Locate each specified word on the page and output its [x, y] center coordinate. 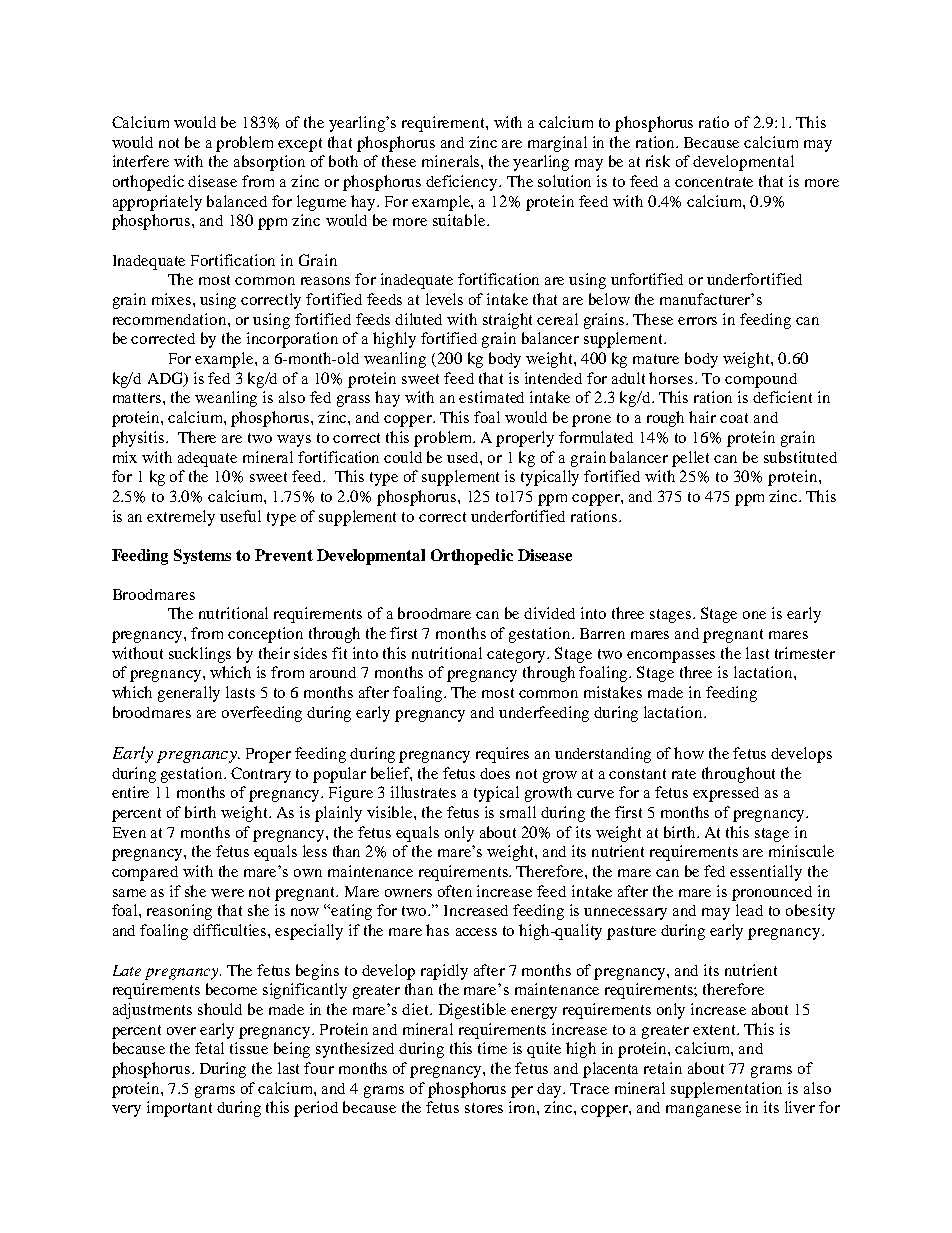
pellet [690, 459]
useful [240, 516]
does [495, 773]
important [179, 1109]
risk [658, 161]
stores [484, 1108]
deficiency [463, 183]
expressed [726, 794]
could [403, 457]
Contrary [261, 775]
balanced [237, 201]
